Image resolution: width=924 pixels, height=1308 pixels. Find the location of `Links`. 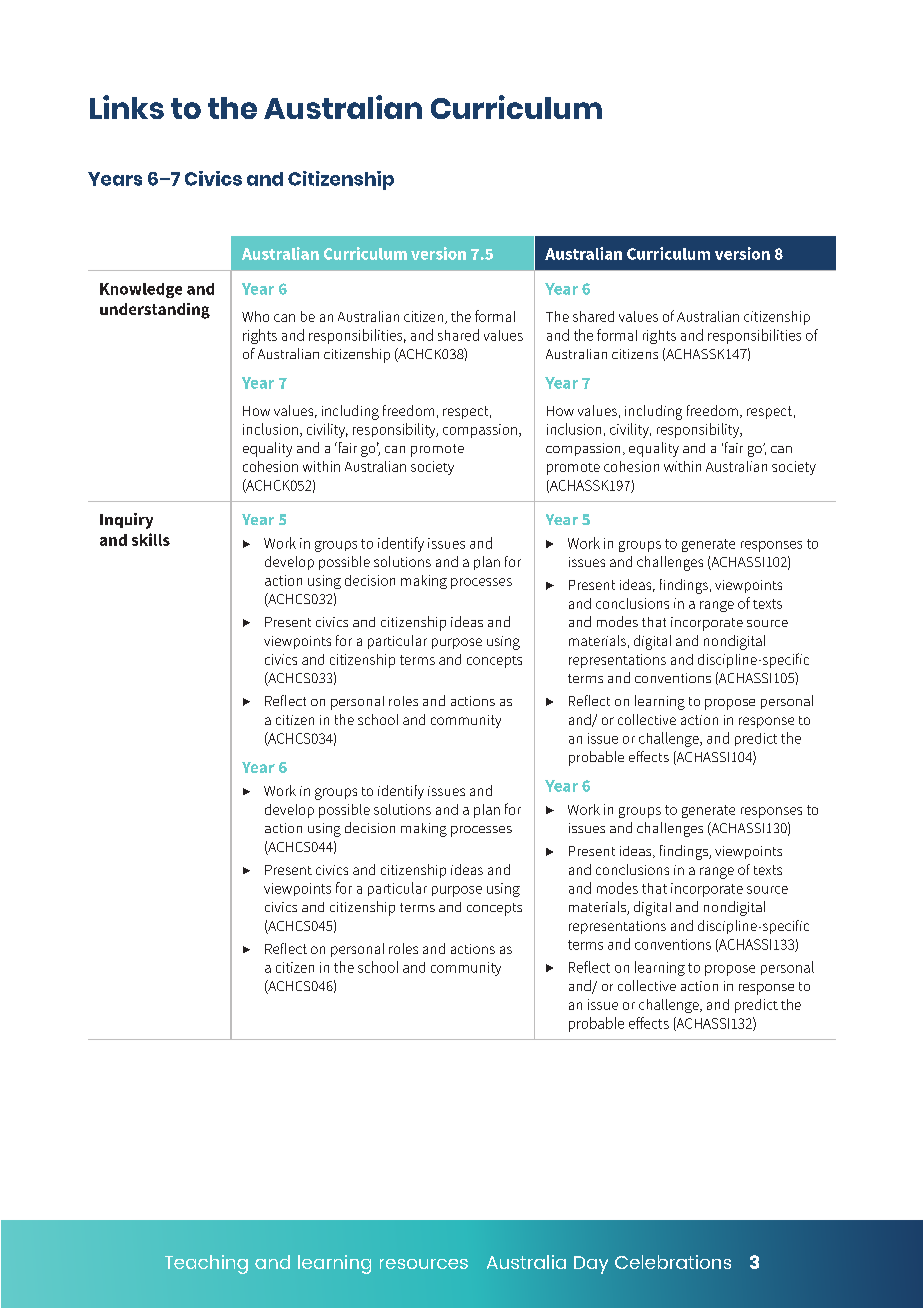

Links is located at coordinates (127, 107).
